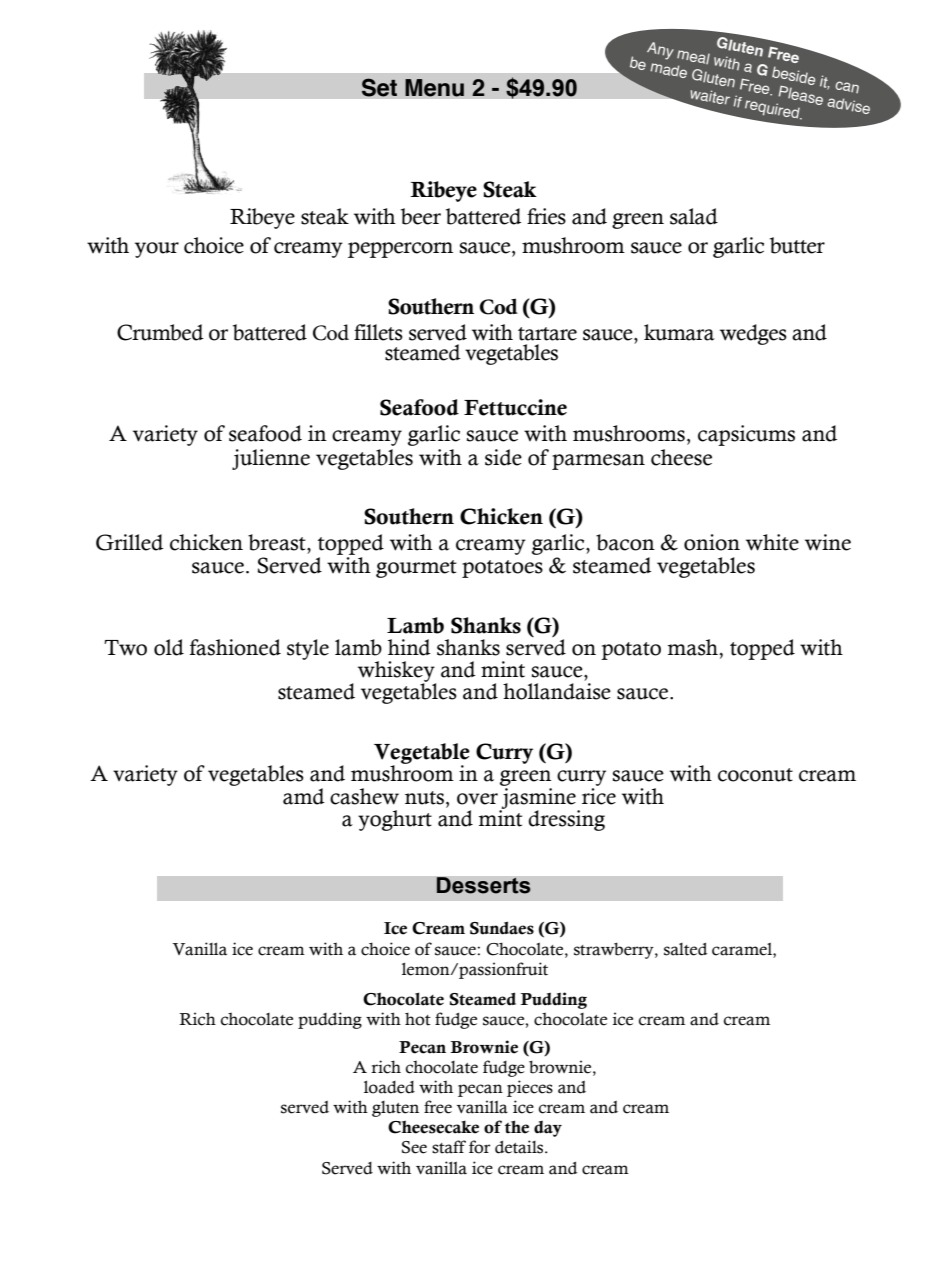 This document has height=1288, width=932. What do you see at coordinates (479, 1147) in the document?
I see `for` at bounding box center [479, 1147].
